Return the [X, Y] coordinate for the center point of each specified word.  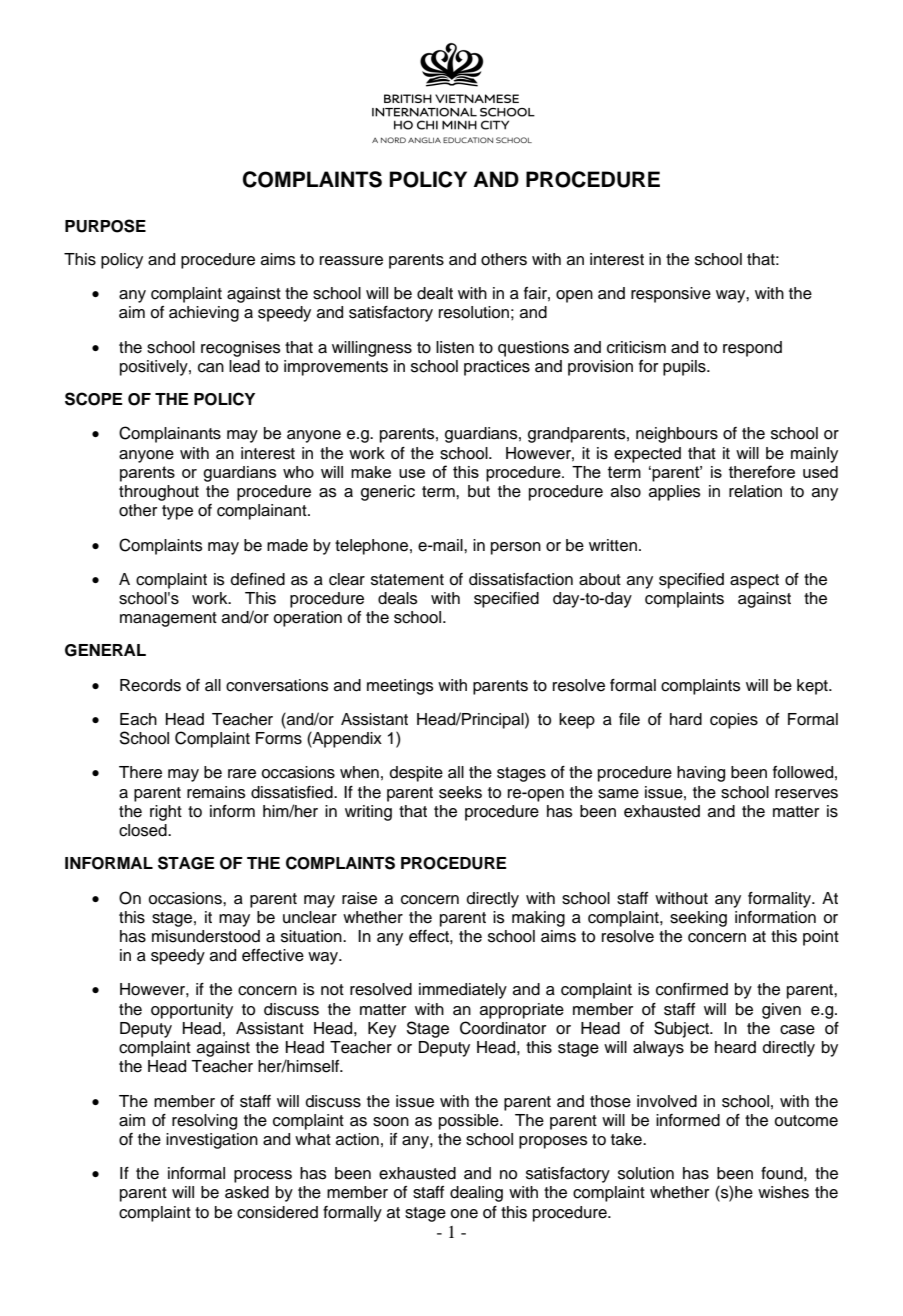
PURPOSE [105, 226]
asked [247, 1192]
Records [150, 685]
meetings [400, 687]
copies [734, 721]
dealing [476, 1194]
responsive [671, 295]
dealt [435, 293]
